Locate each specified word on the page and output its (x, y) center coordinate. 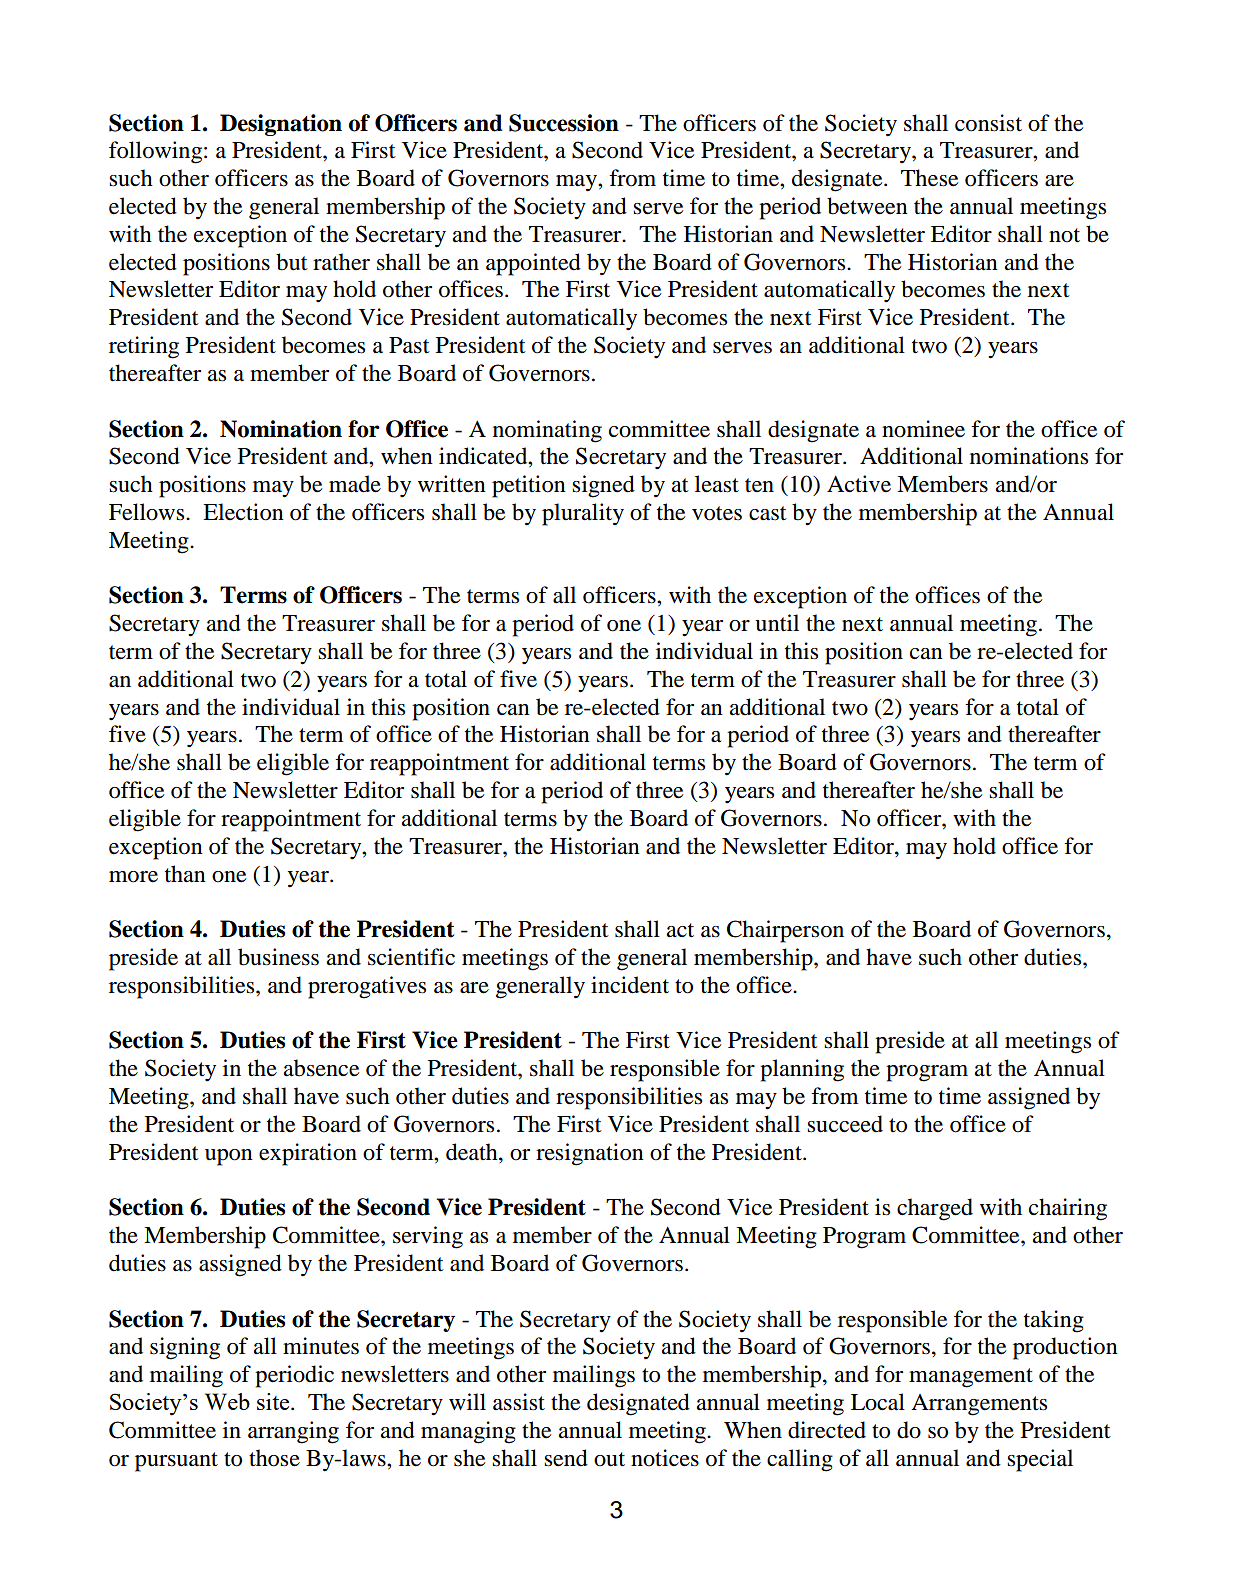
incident (630, 985)
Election (243, 512)
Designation (281, 125)
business (278, 957)
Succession (564, 123)
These (929, 178)
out (609, 1459)
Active (859, 484)
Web (227, 1401)
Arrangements (979, 1405)
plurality (583, 514)
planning (802, 1070)
